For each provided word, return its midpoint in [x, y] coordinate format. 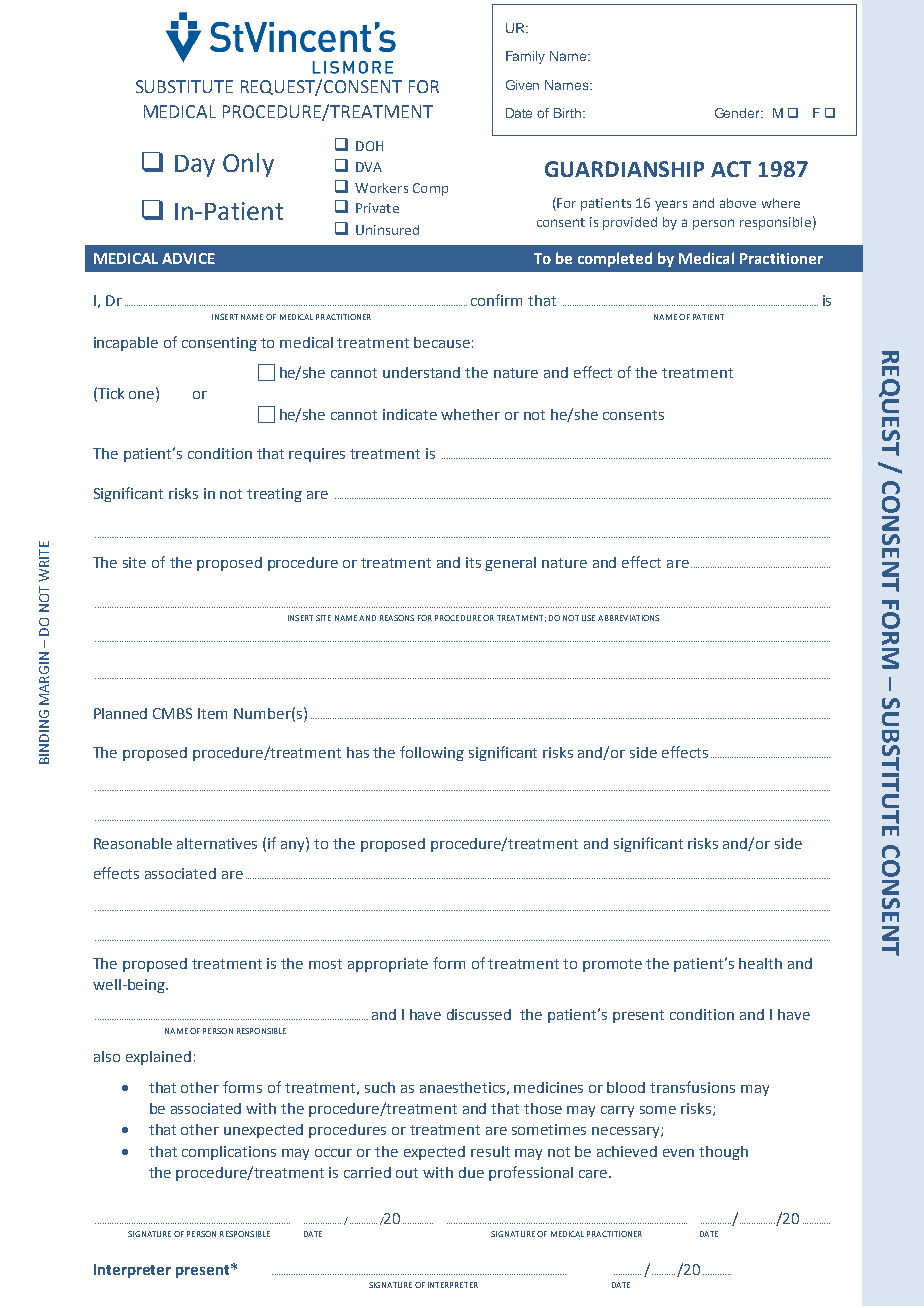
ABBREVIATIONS [628, 618]
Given [522, 85]
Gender [739, 113]
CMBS [172, 713]
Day [195, 166]
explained [158, 1058]
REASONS [397, 618]
